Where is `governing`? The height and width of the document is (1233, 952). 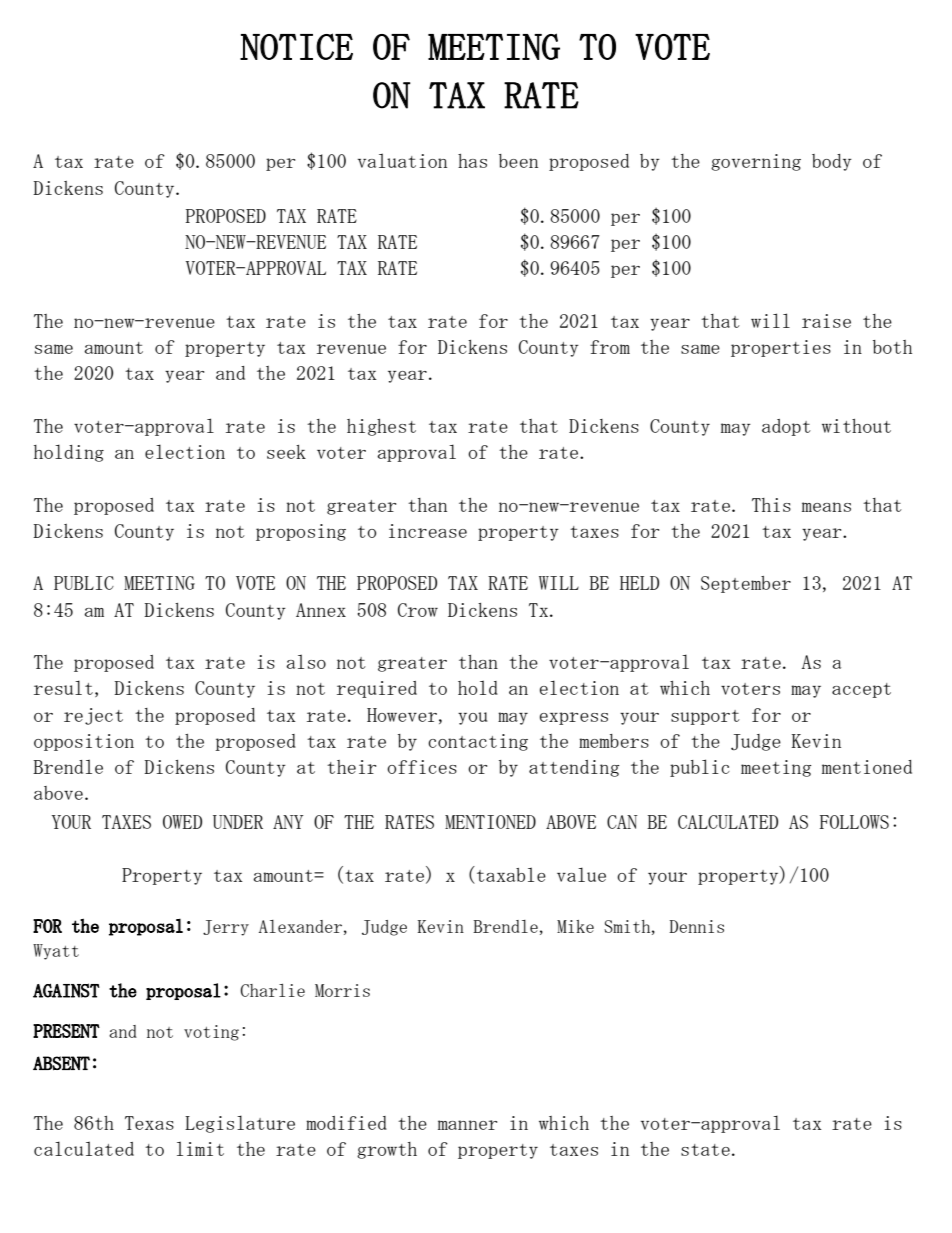 governing is located at coordinates (756, 162).
